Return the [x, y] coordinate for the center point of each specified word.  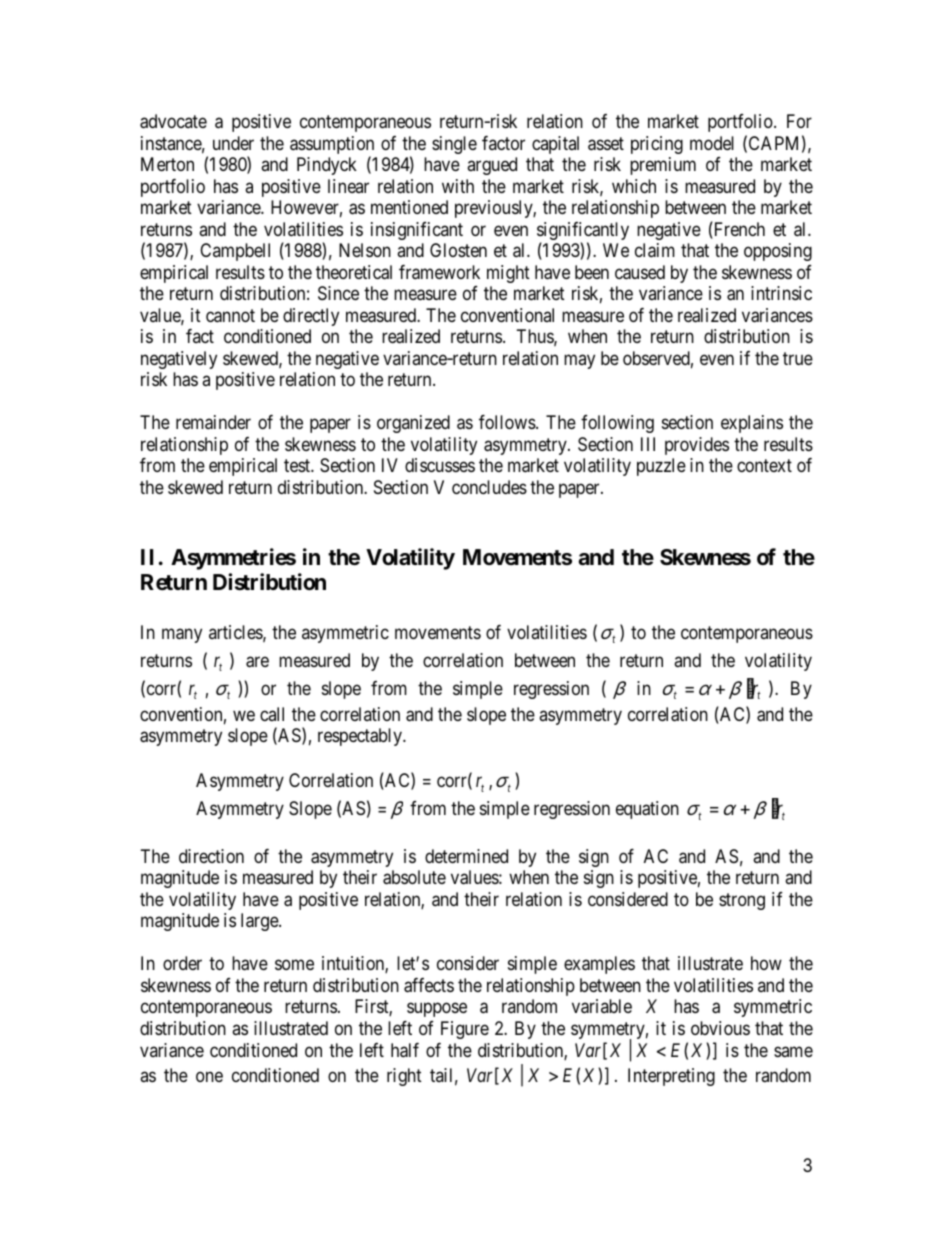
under [233, 143]
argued [492, 166]
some [294, 965]
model [712, 143]
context [764, 465]
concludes [489, 487]
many [182, 635]
